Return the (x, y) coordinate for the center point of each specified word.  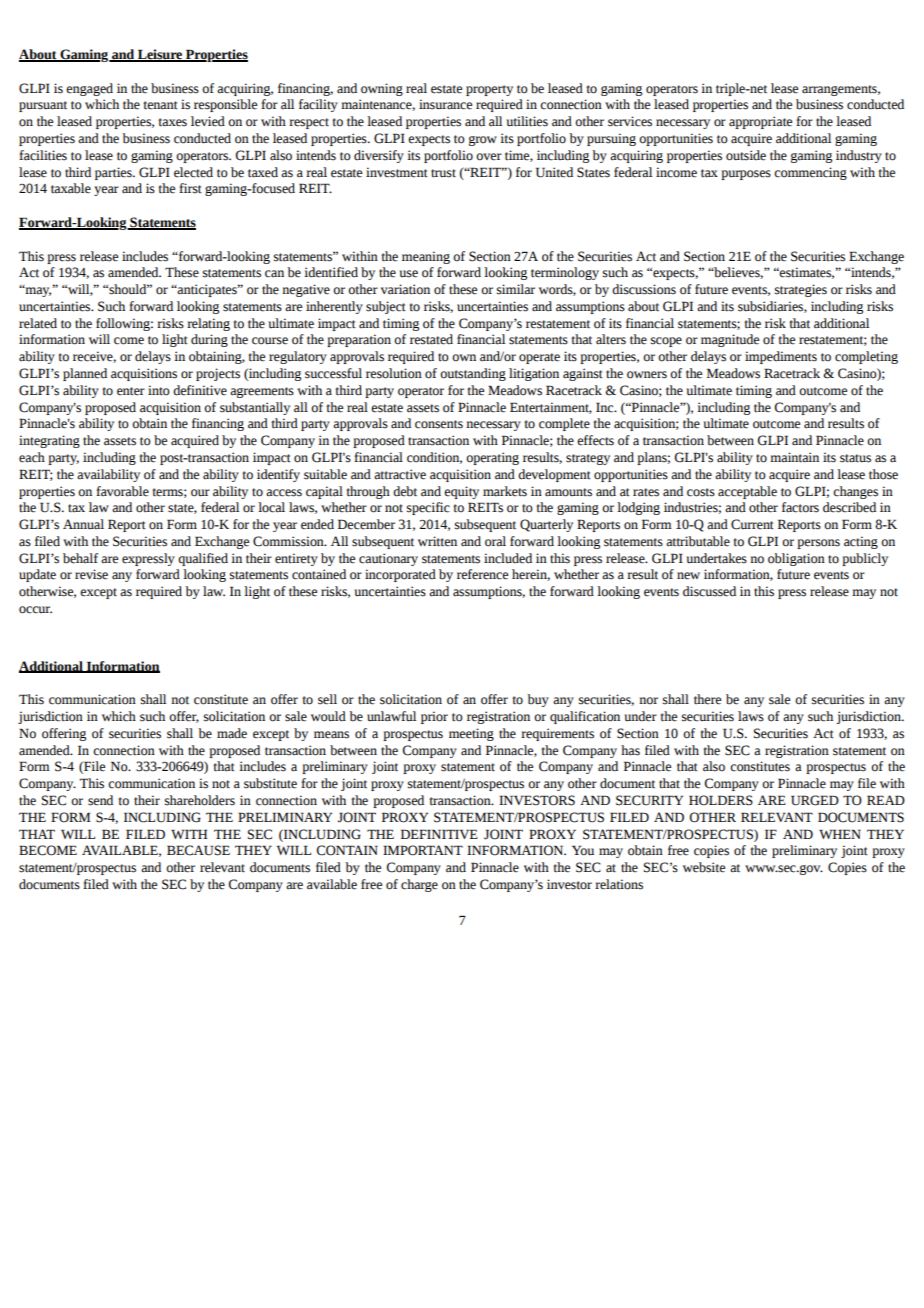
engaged (89, 89)
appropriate (760, 122)
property (489, 90)
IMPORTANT (423, 850)
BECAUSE (198, 850)
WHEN (840, 834)
